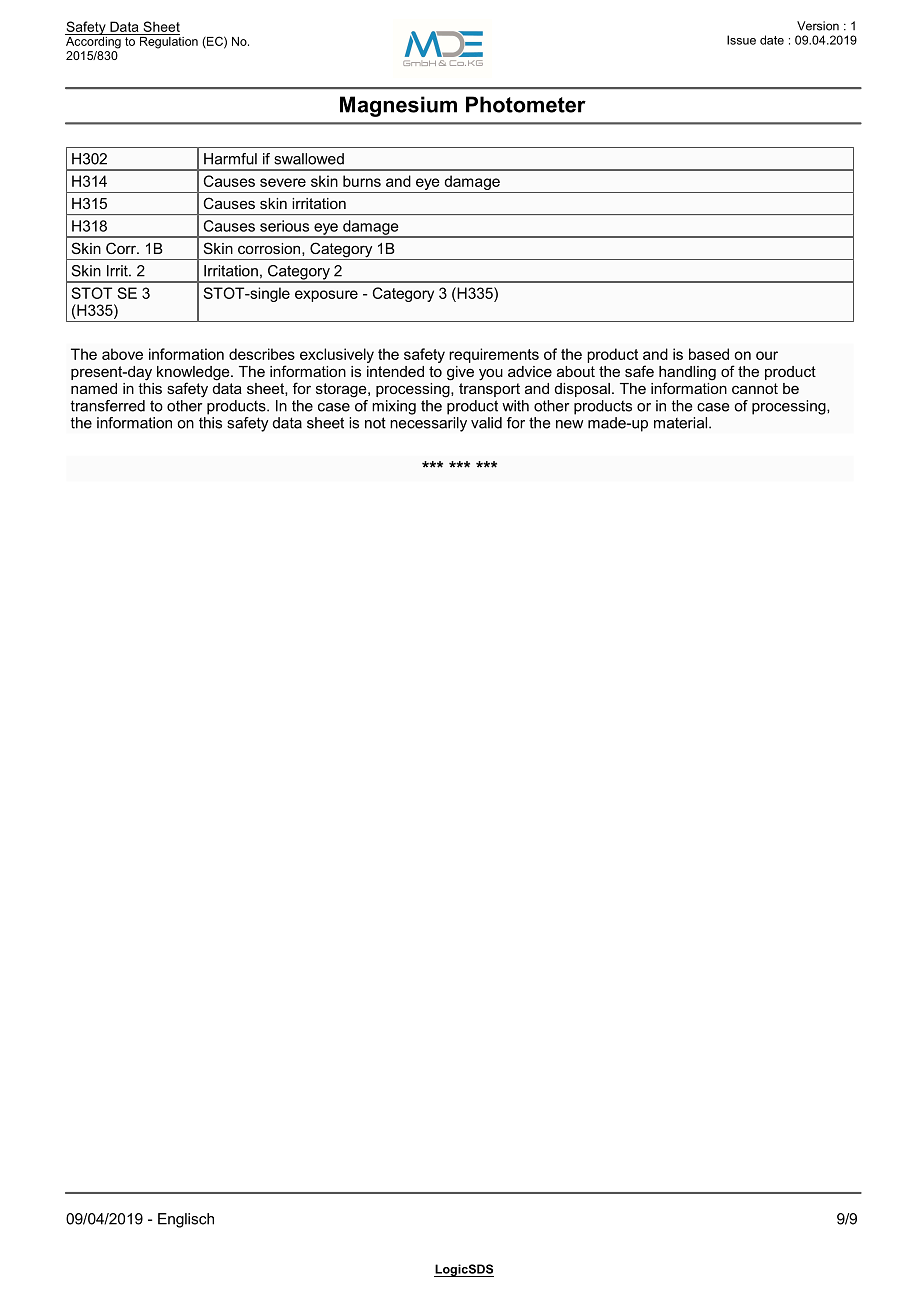 Image resolution: width=924 pixels, height=1308 pixels. What do you see at coordinates (486, 423) in the screenshot?
I see `valid` at bounding box center [486, 423].
